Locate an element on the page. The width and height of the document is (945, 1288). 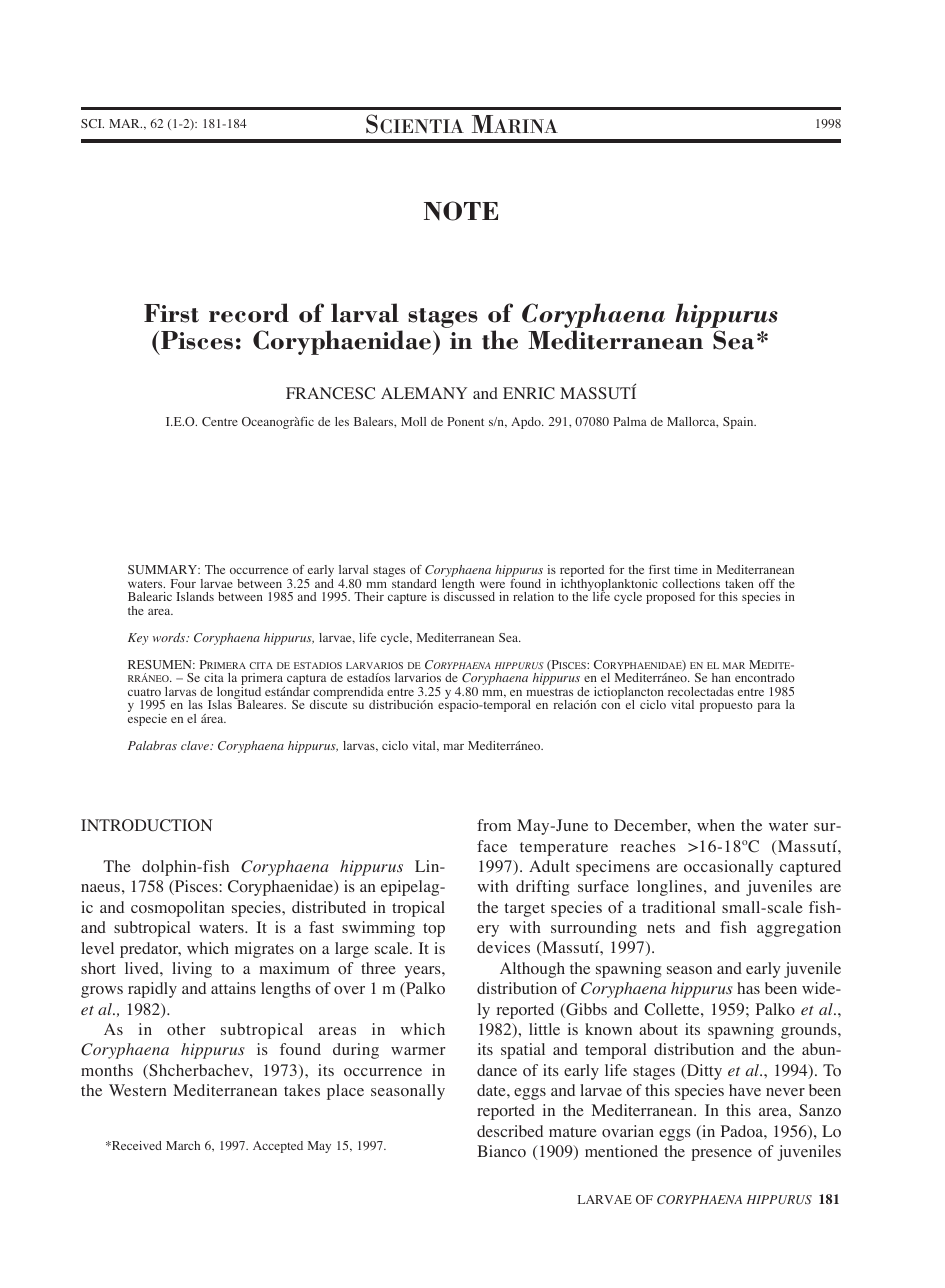
NOTE is located at coordinates (461, 211).
